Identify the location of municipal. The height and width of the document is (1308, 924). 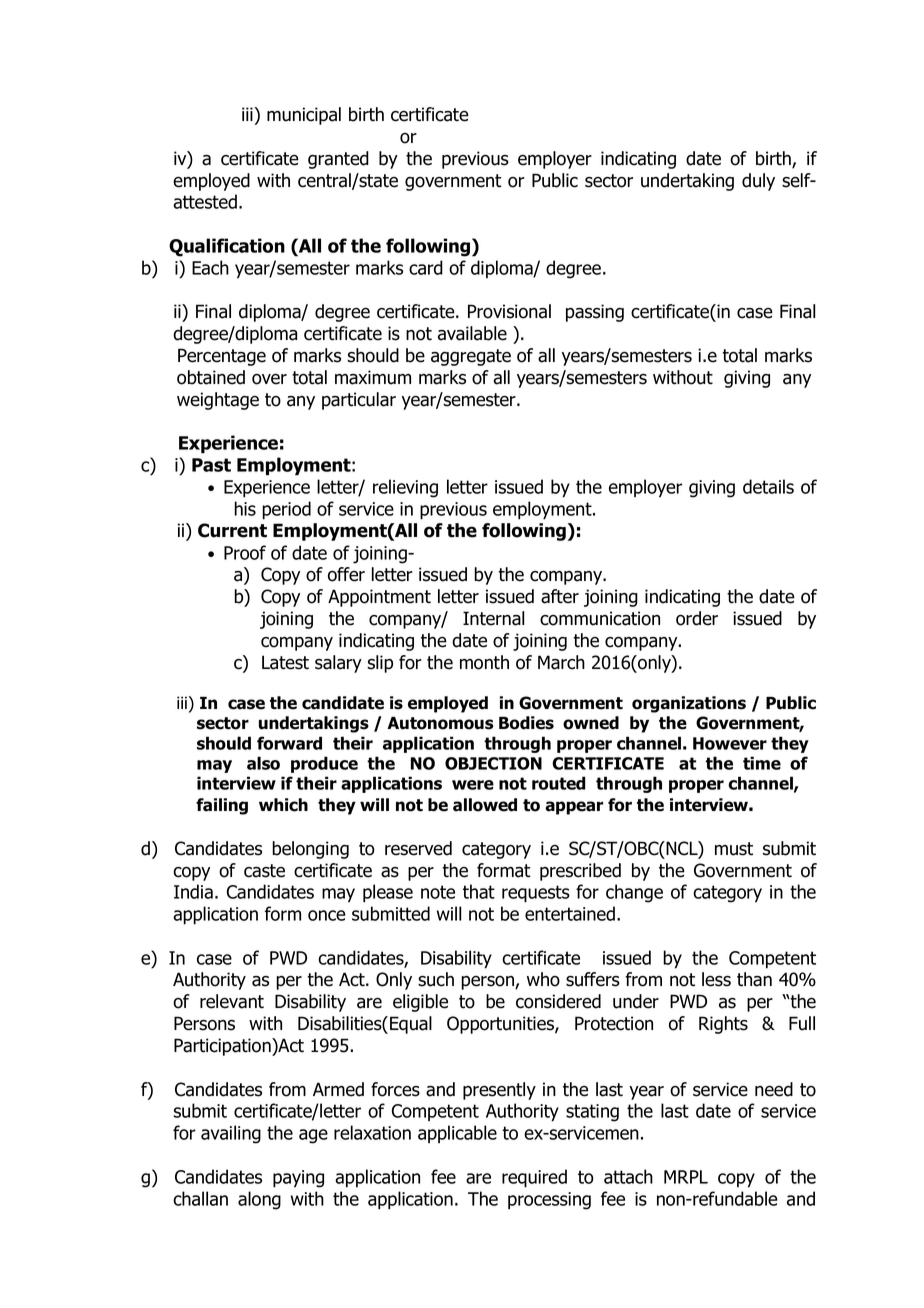
(304, 116).
